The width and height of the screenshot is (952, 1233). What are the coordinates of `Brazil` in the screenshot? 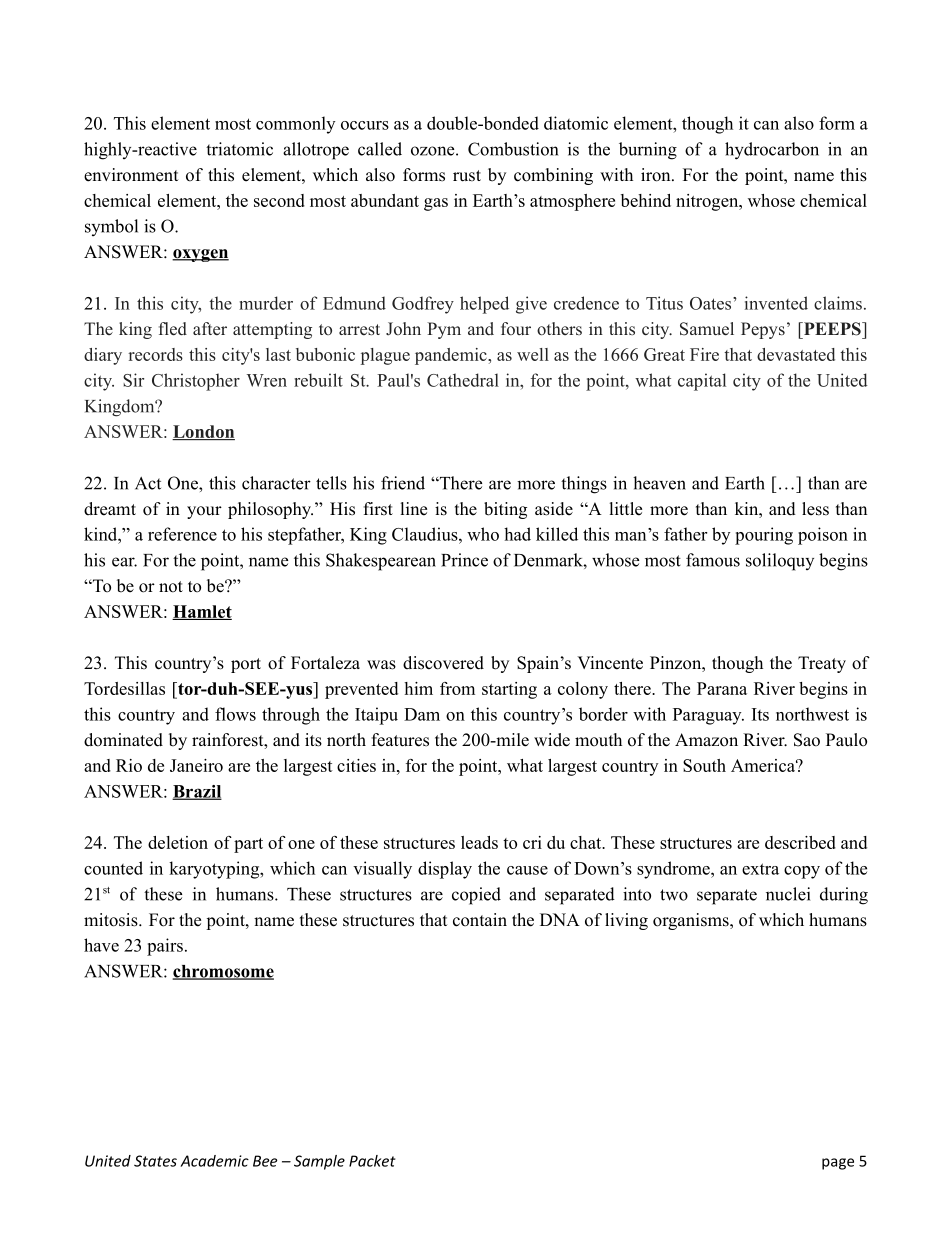 It's located at (197, 792).
